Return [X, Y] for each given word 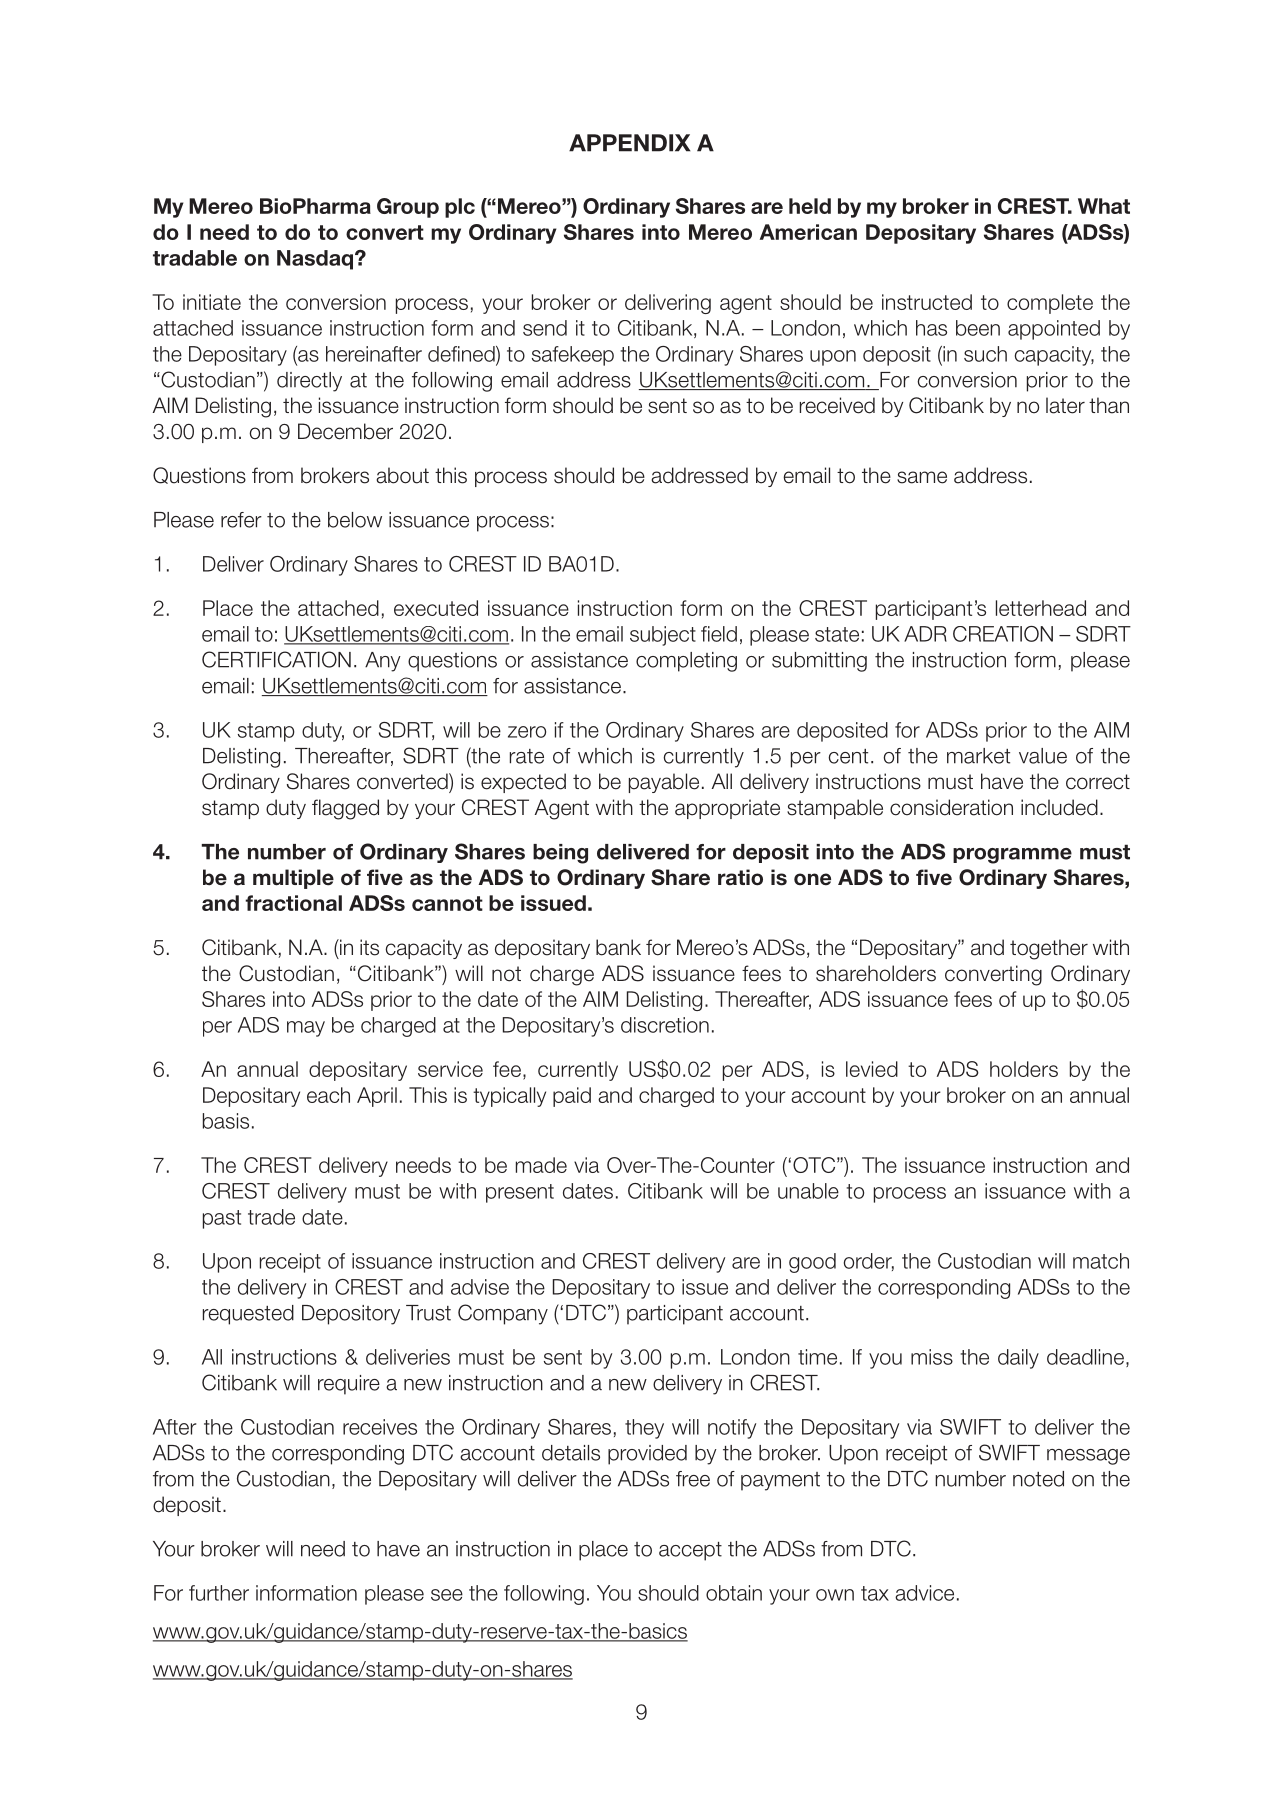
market [978, 756]
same [922, 477]
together [1049, 949]
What [1104, 206]
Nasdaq [316, 260]
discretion [665, 1025]
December [345, 431]
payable [664, 783]
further [219, 1593]
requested [248, 1315]
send [545, 328]
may [306, 1029]
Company [503, 1314]
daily [1018, 1359]
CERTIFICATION [276, 659]
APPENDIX [629, 143]
